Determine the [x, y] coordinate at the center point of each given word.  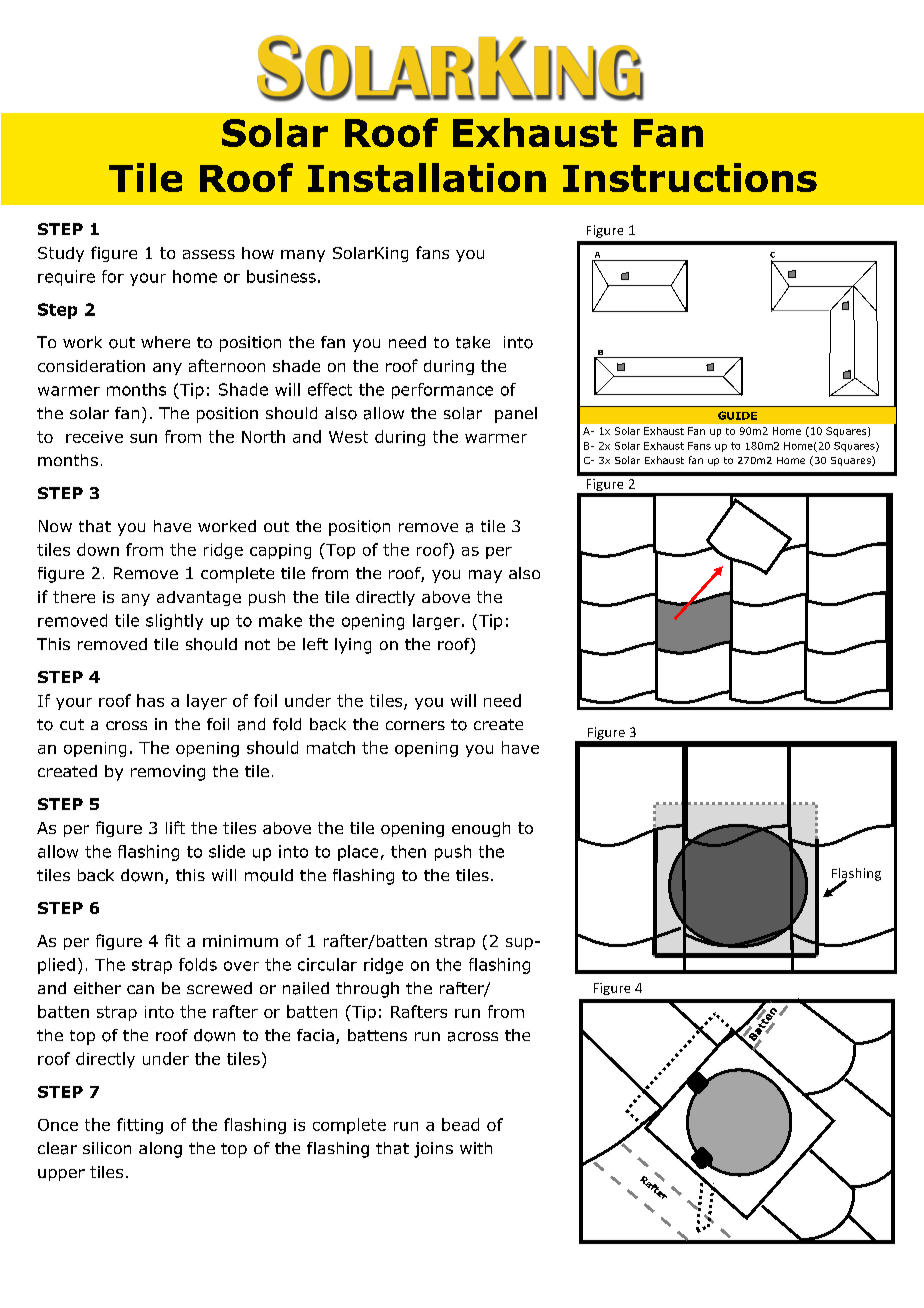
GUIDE [737, 415]
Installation [427, 177]
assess [209, 254]
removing [168, 773]
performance [442, 391]
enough [481, 829]
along [160, 1150]
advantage [199, 598]
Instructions [690, 177]
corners [415, 725]
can [140, 989]
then [408, 851]
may [485, 576]
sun [143, 438]
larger [436, 622]
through [367, 990]
